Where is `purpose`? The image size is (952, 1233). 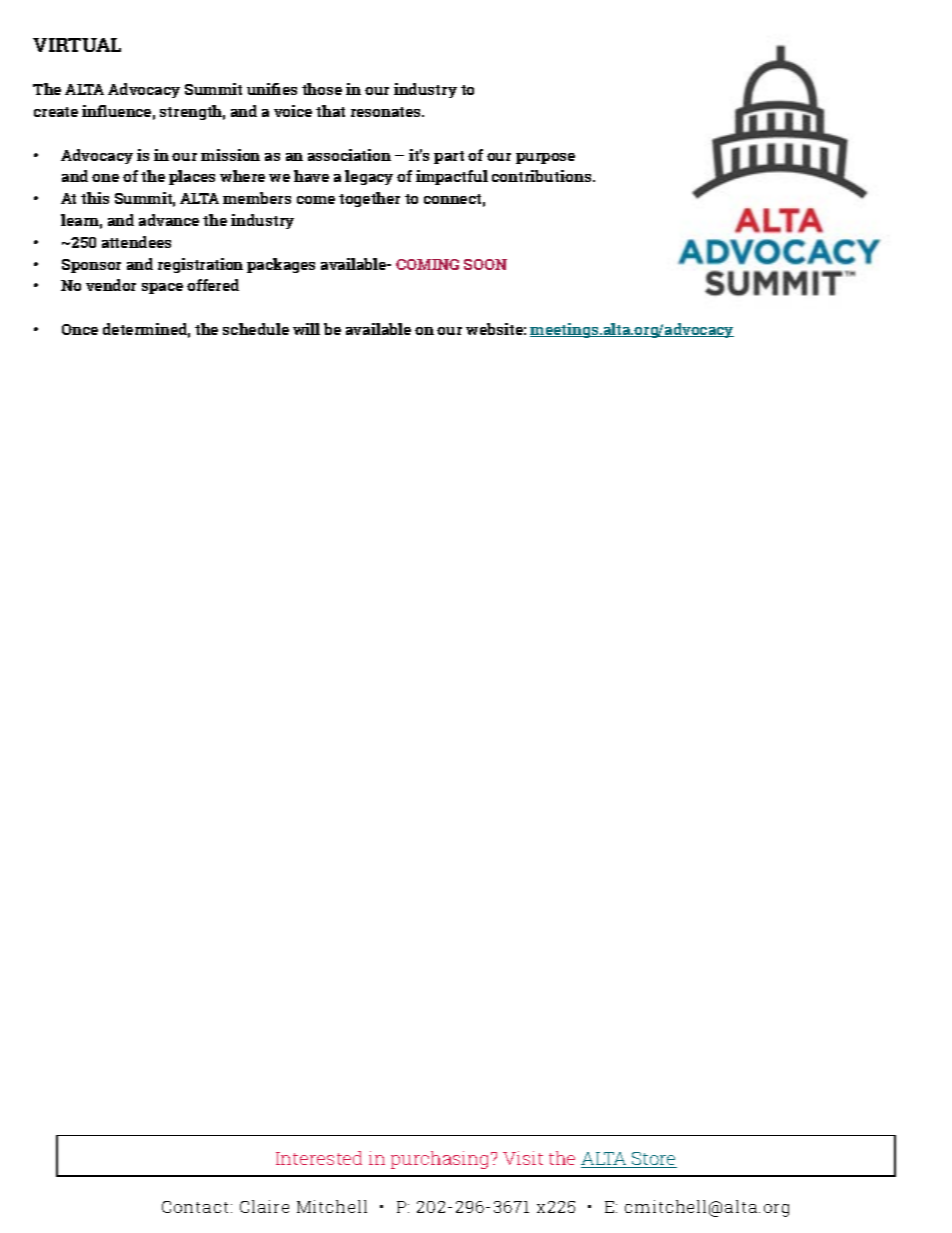
purpose is located at coordinates (545, 158).
